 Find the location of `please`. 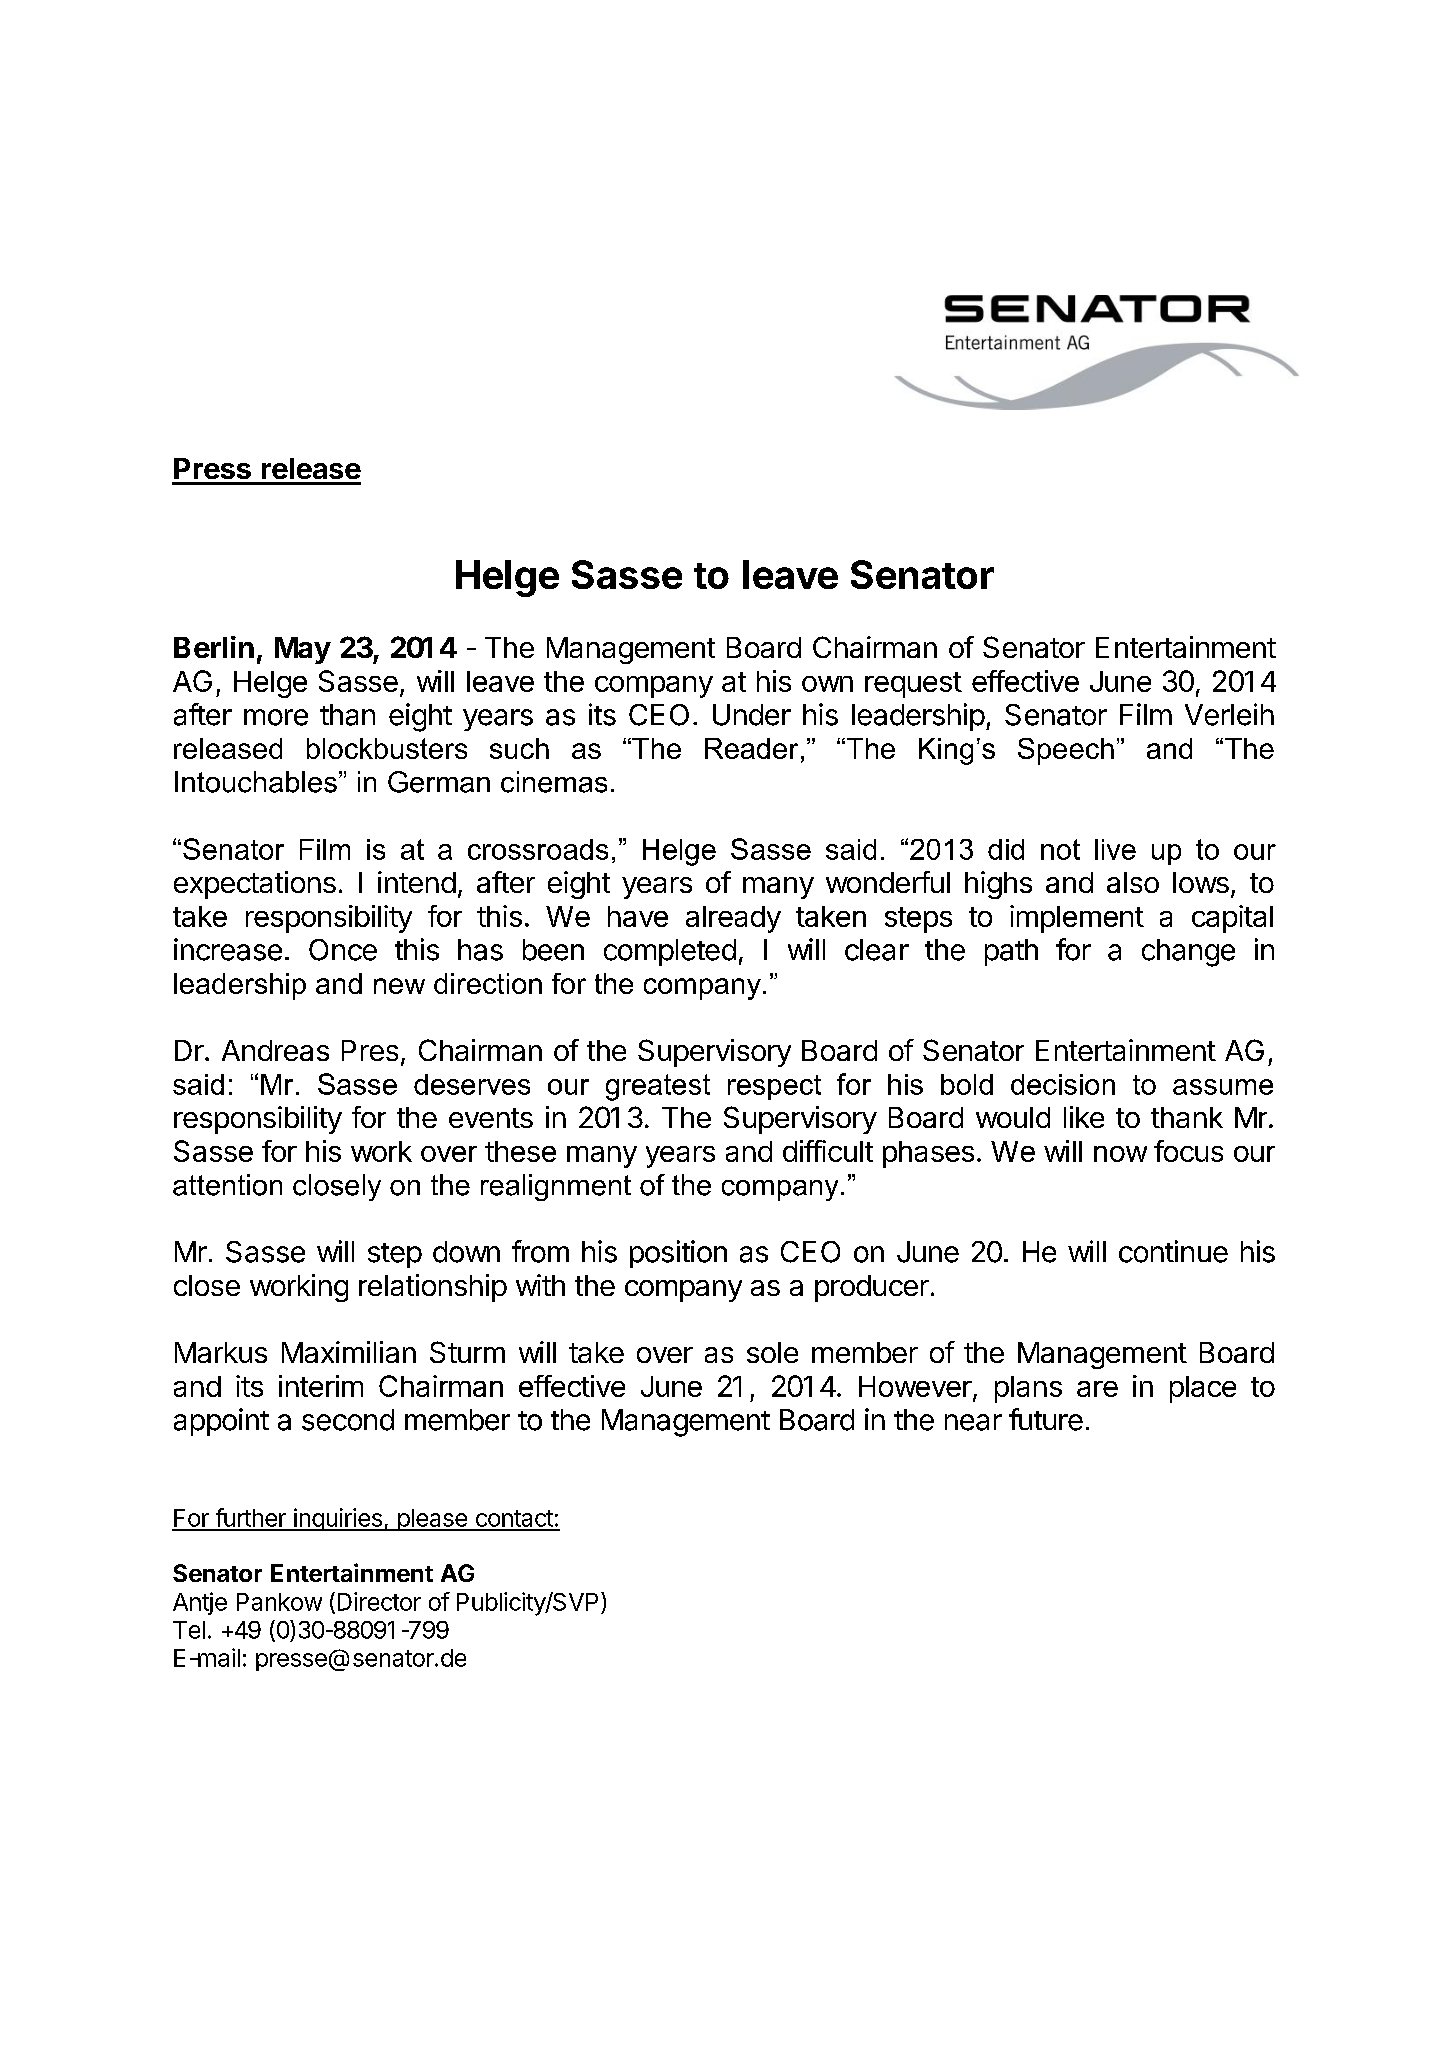

please is located at coordinates (432, 1520).
